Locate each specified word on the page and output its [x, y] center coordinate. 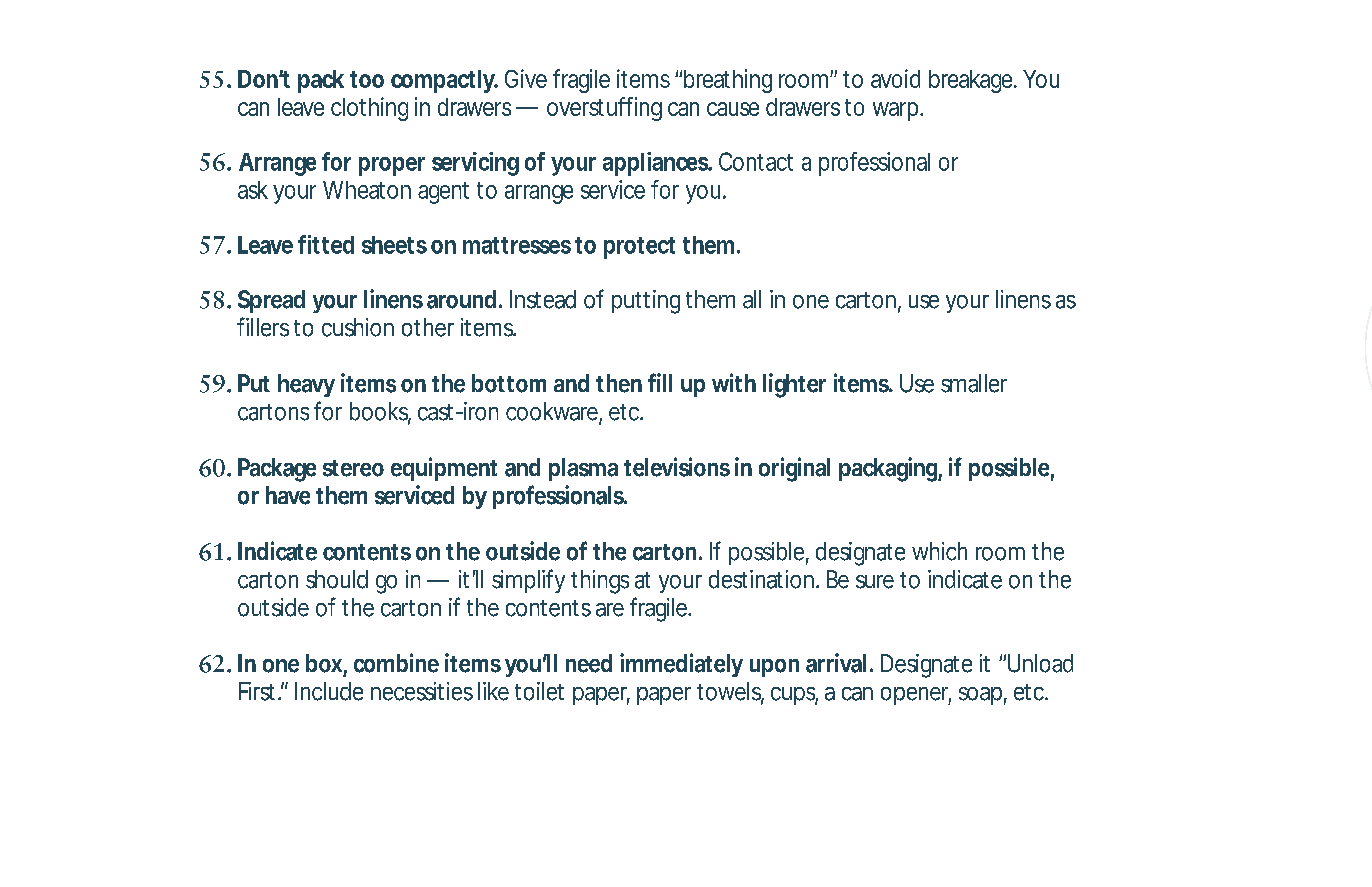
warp [897, 111]
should [337, 579]
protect [639, 248]
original [794, 469]
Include [329, 691]
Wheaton [367, 190]
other [428, 327]
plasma [583, 469]
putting [646, 302]
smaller [974, 383]
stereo [353, 468]
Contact [756, 161]
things [600, 582]
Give [526, 78]
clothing [369, 109]
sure [875, 582]
